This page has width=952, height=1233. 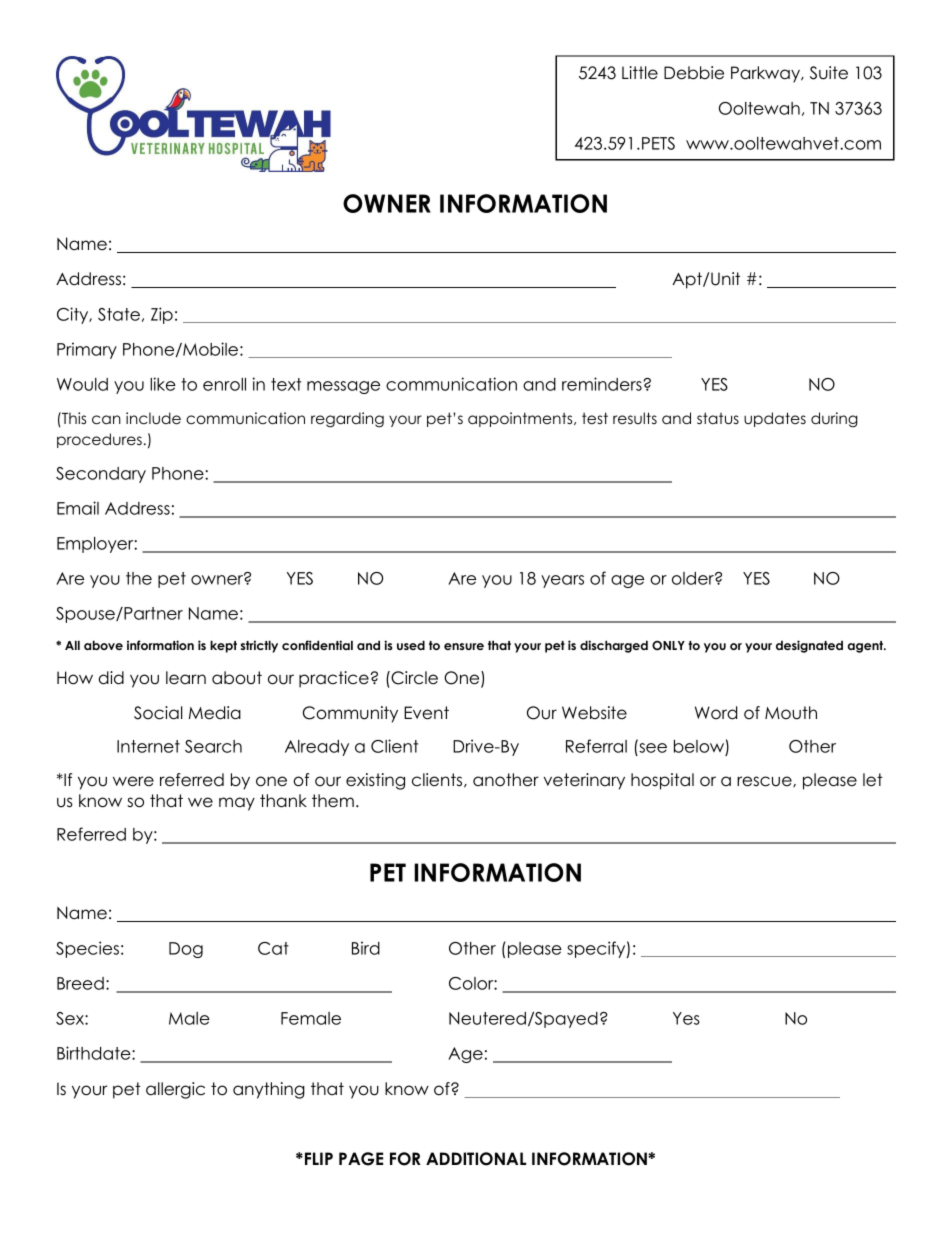 I want to click on designated, so click(x=809, y=646).
